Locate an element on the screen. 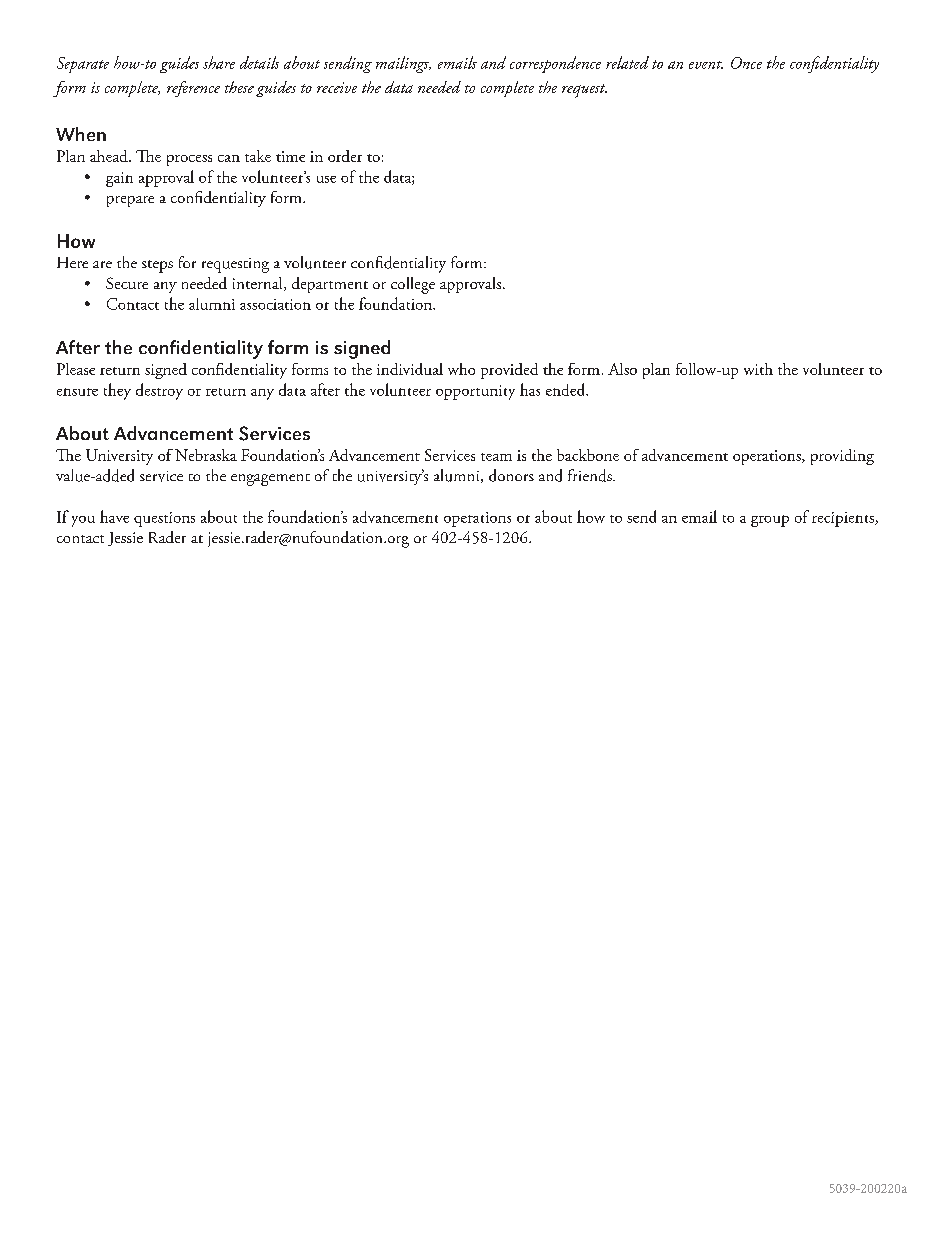  questions is located at coordinates (164, 519).
